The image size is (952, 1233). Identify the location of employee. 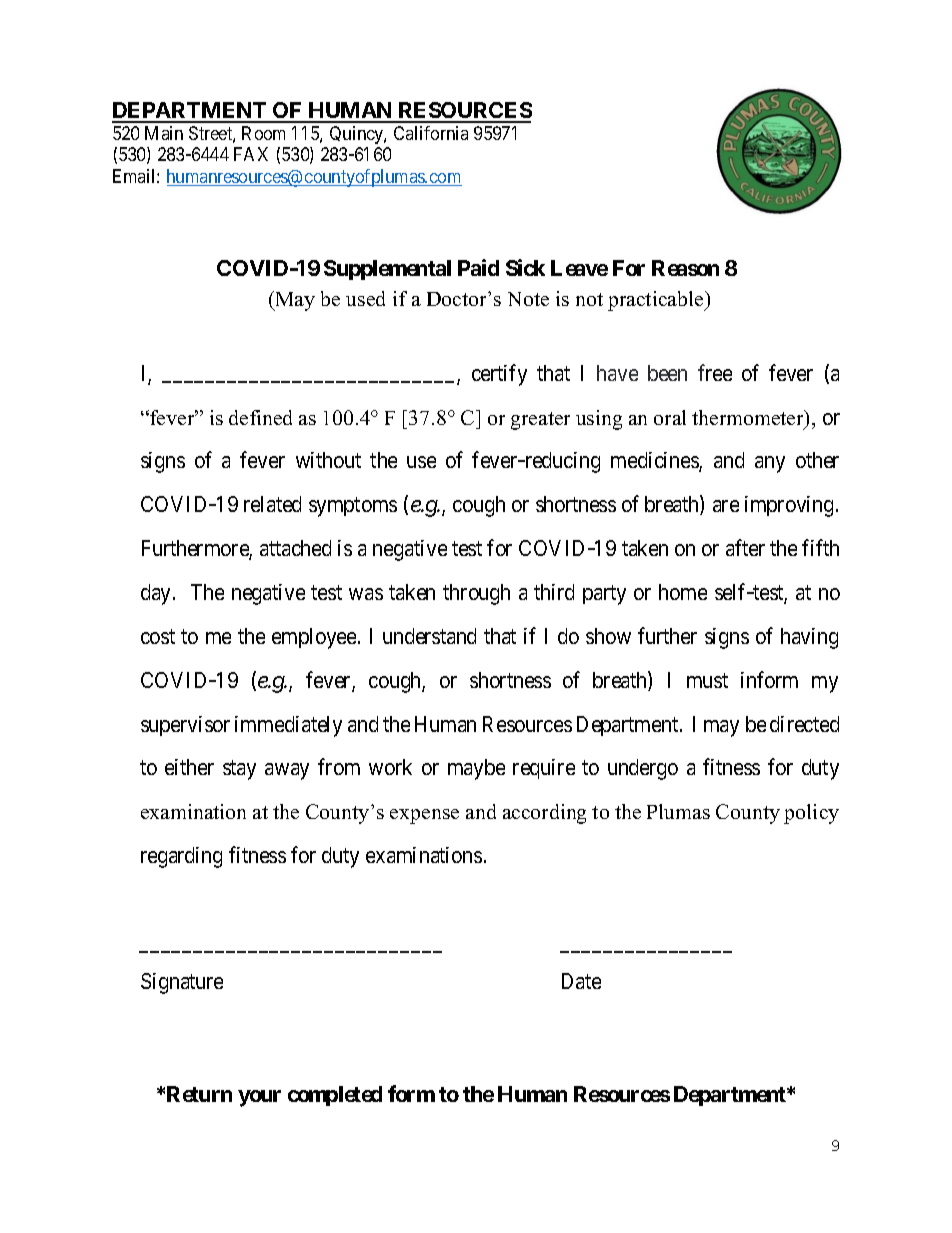
(314, 638).
